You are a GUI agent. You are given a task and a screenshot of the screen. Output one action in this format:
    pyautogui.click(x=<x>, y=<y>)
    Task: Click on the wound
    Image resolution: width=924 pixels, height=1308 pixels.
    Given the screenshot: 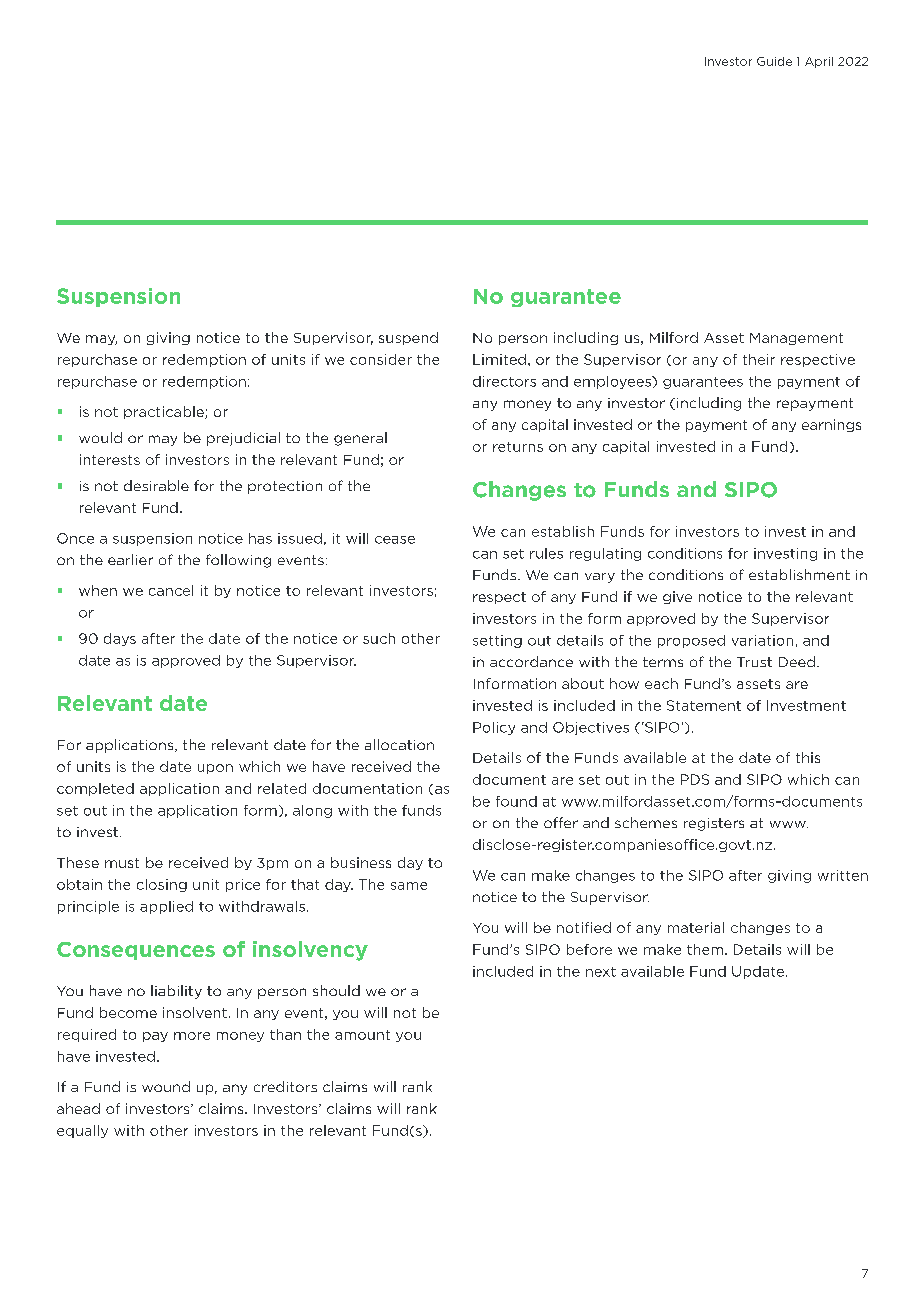 What is the action you would take?
    pyautogui.click(x=166, y=1086)
